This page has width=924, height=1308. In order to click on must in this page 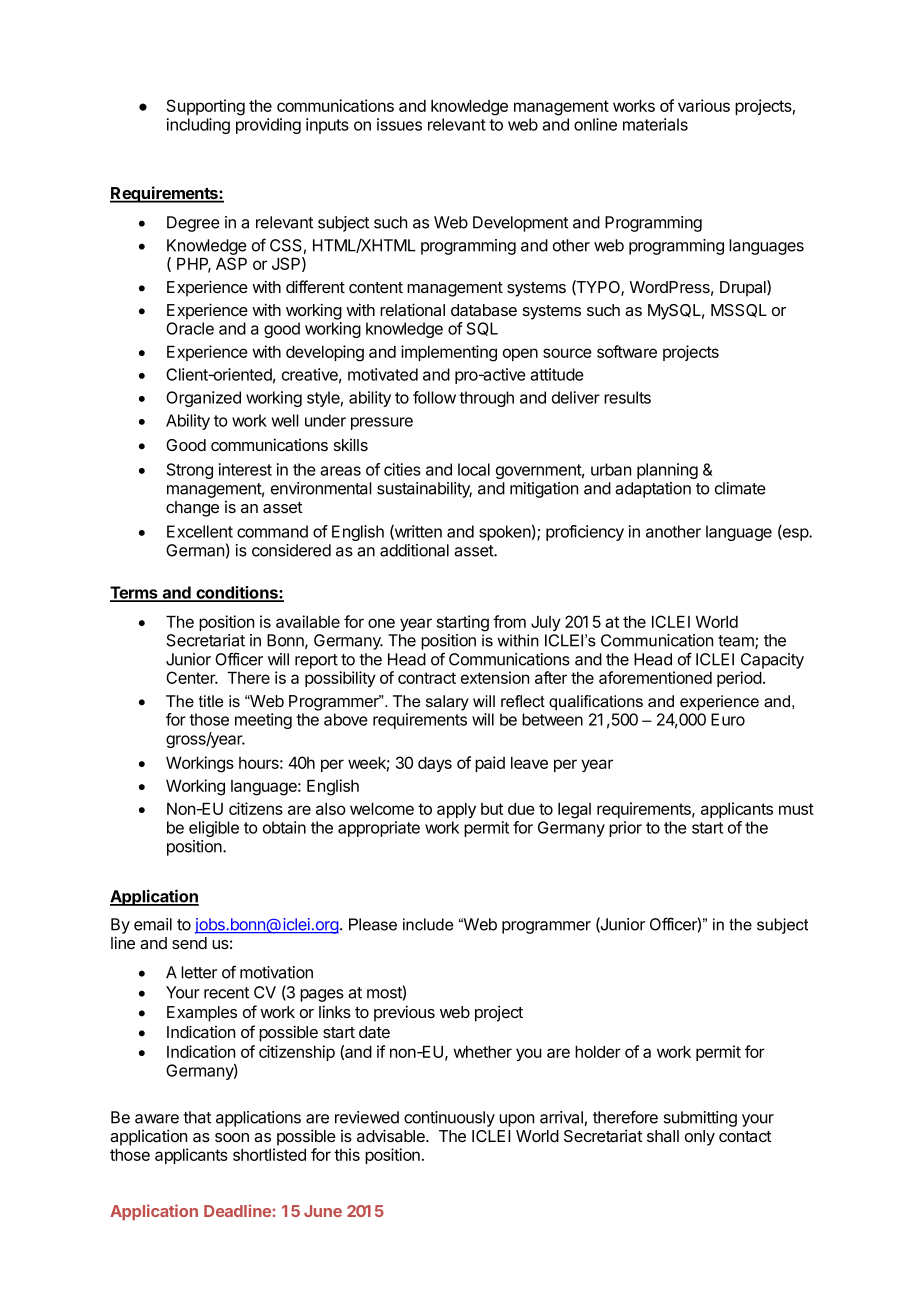, I will do `click(796, 809)`.
